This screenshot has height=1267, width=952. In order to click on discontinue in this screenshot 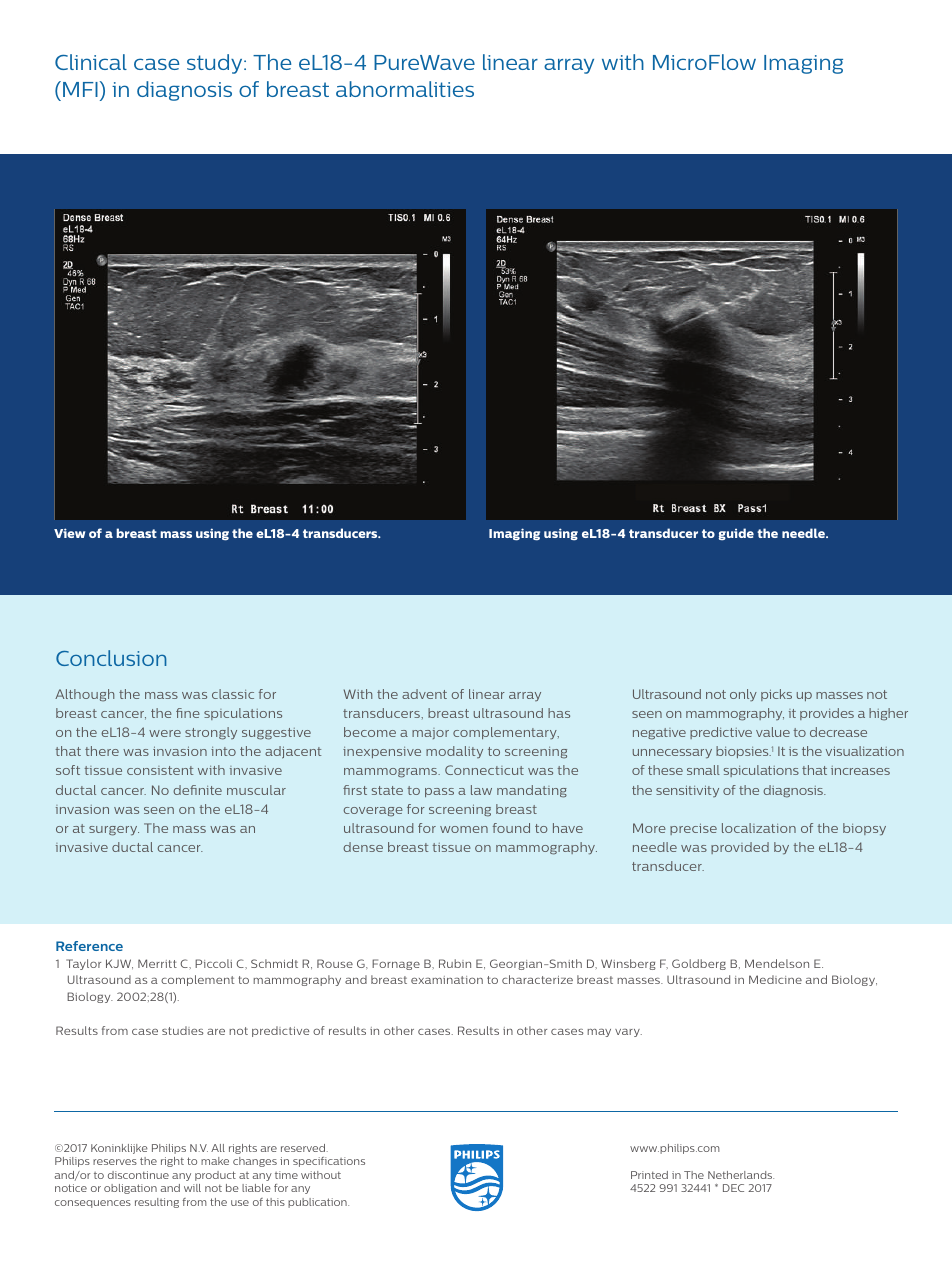, I will do `click(138, 1175)`.
